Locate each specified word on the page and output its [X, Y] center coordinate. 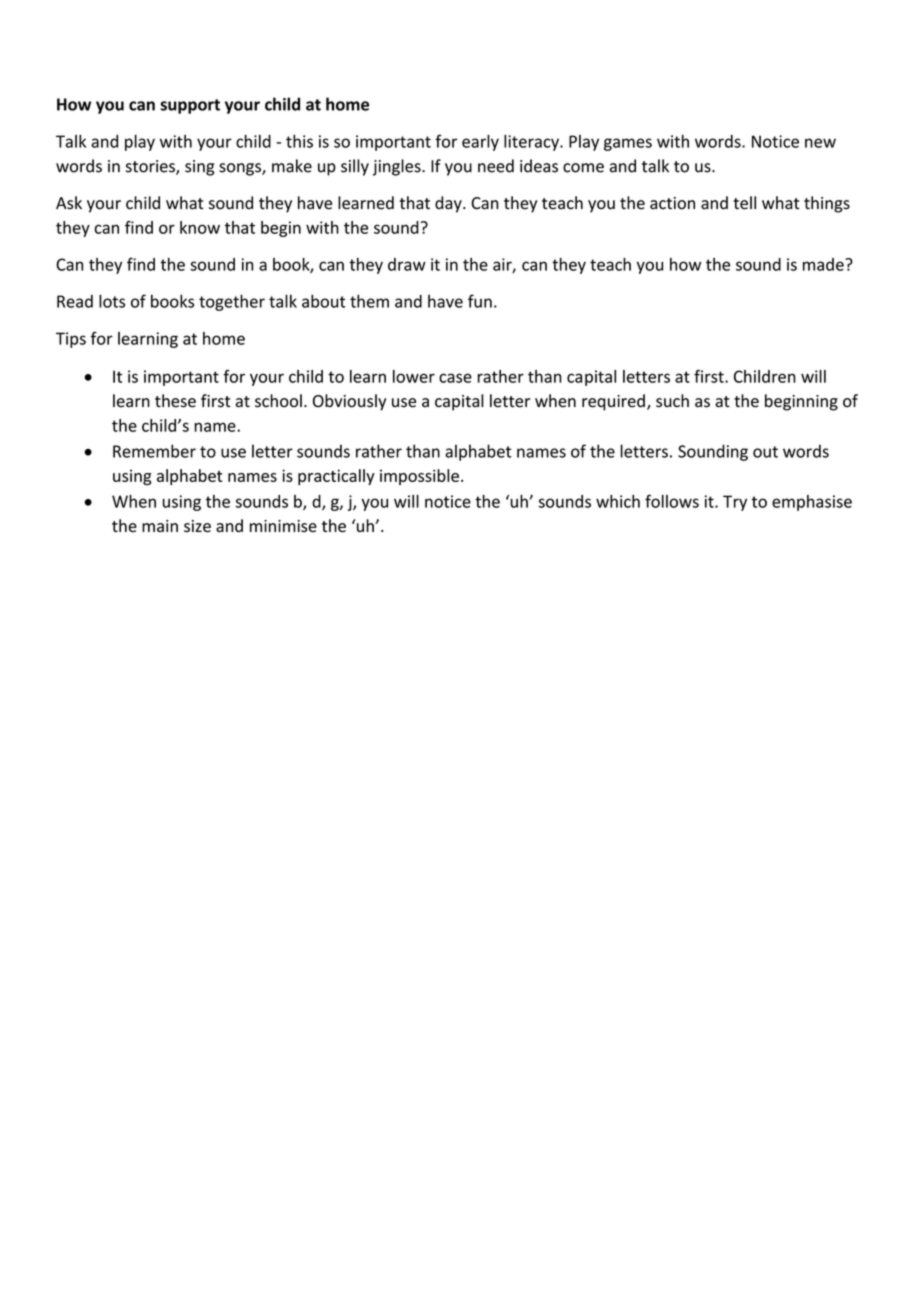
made [824, 264]
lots [112, 301]
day [449, 204]
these [175, 401]
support [190, 106]
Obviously [349, 402]
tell [744, 203]
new [820, 143]
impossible [419, 477]
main [160, 526]
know [200, 227]
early [480, 142]
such [672, 401]
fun [480, 301]
